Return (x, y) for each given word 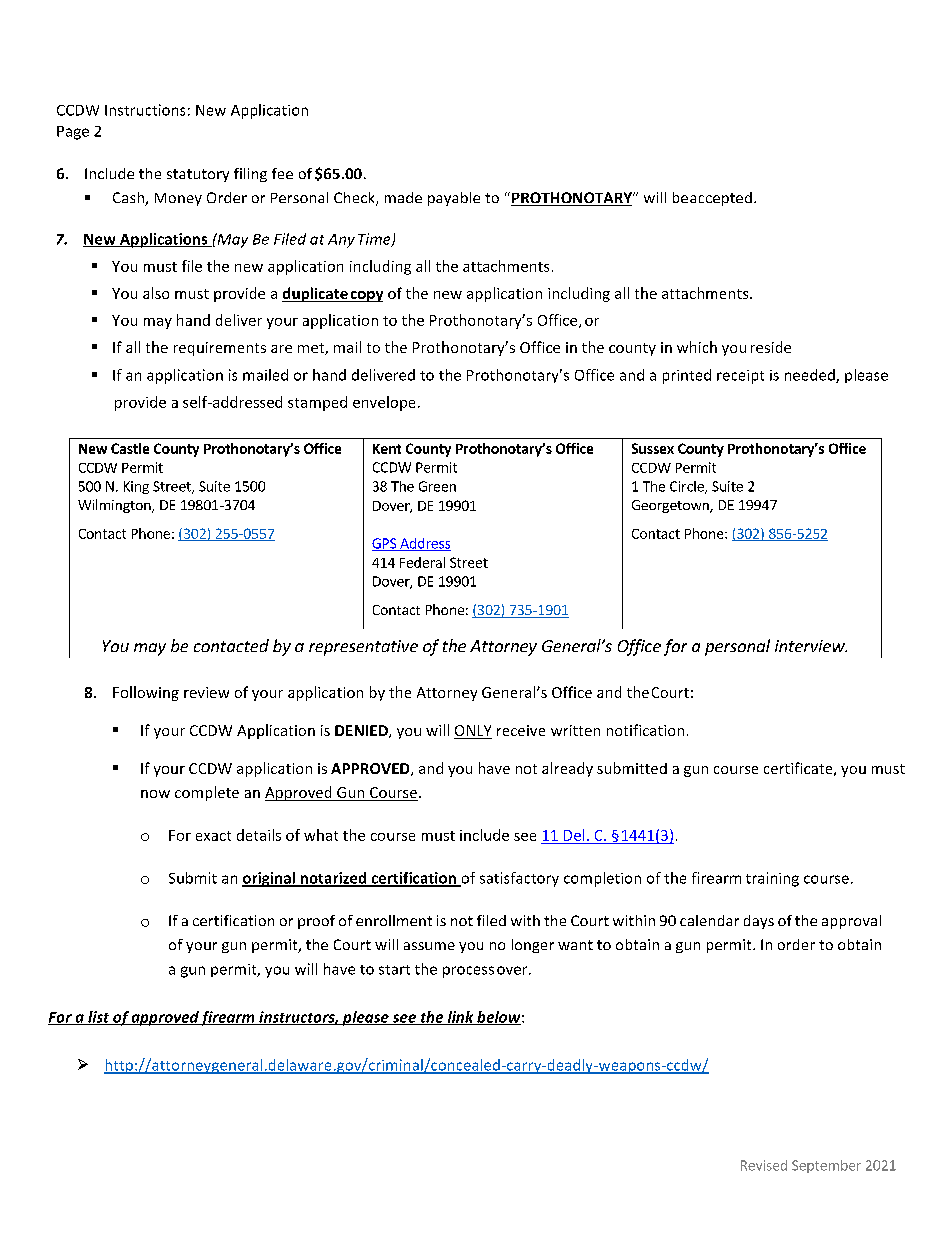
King (136, 487)
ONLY (473, 732)
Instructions (145, 110)
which (697, 347)
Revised (764, 1165)
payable (454, 199)
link (460, 1018)
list (99, 1018)
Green (437, 486)
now (155, 794)
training (772, 879)
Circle (688, 487)
